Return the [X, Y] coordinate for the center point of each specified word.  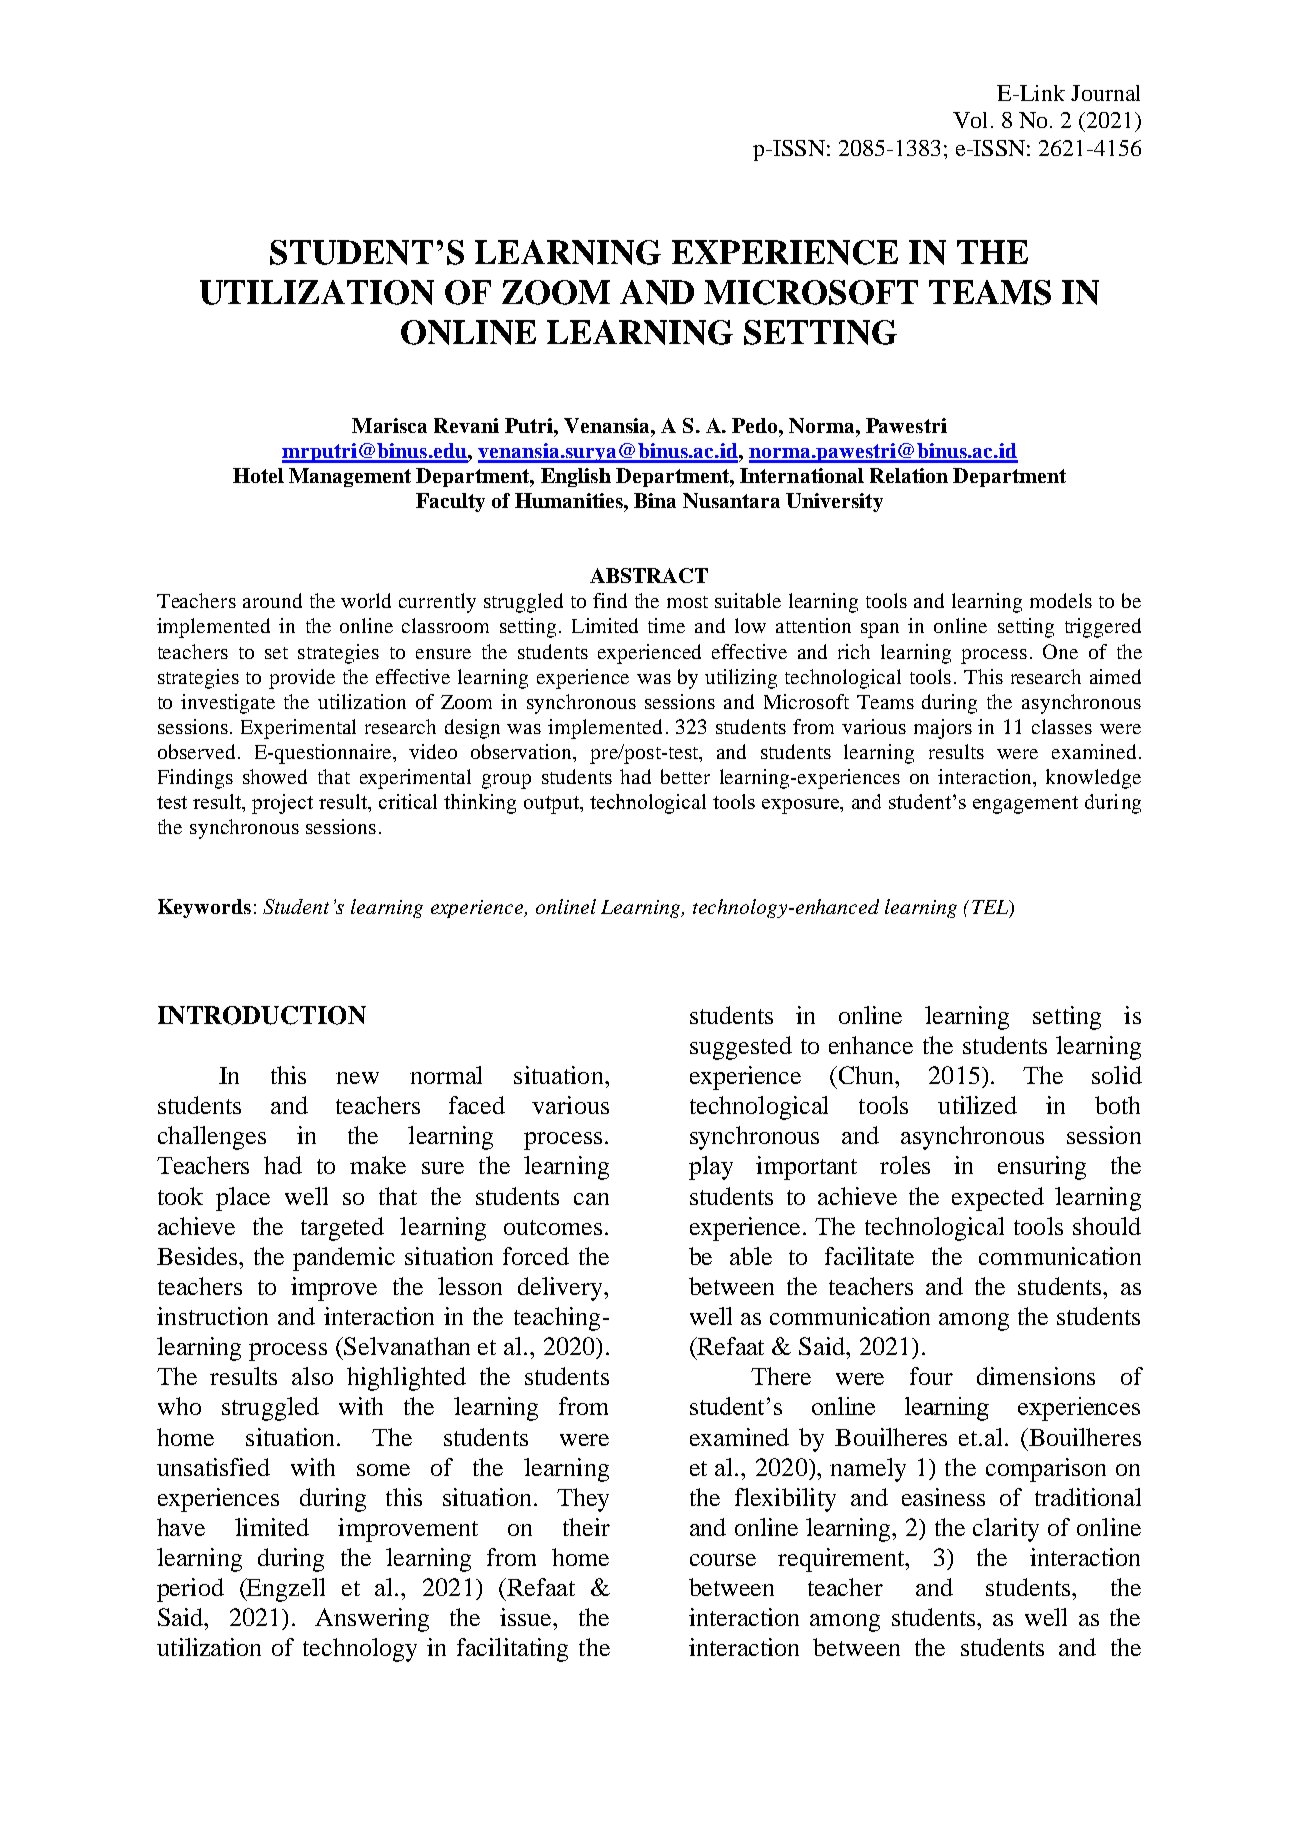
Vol [970, 120]
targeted [342, 1229]
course [723, 1560]
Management [350, 477]
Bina [655, 500]
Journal [1105, 93]
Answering [372, 1620]
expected [998, 1199]
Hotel [258, 475]
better [685, 776]
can [591, 1199]
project [282, 804]
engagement [1025, 805]
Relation [909, 475]
